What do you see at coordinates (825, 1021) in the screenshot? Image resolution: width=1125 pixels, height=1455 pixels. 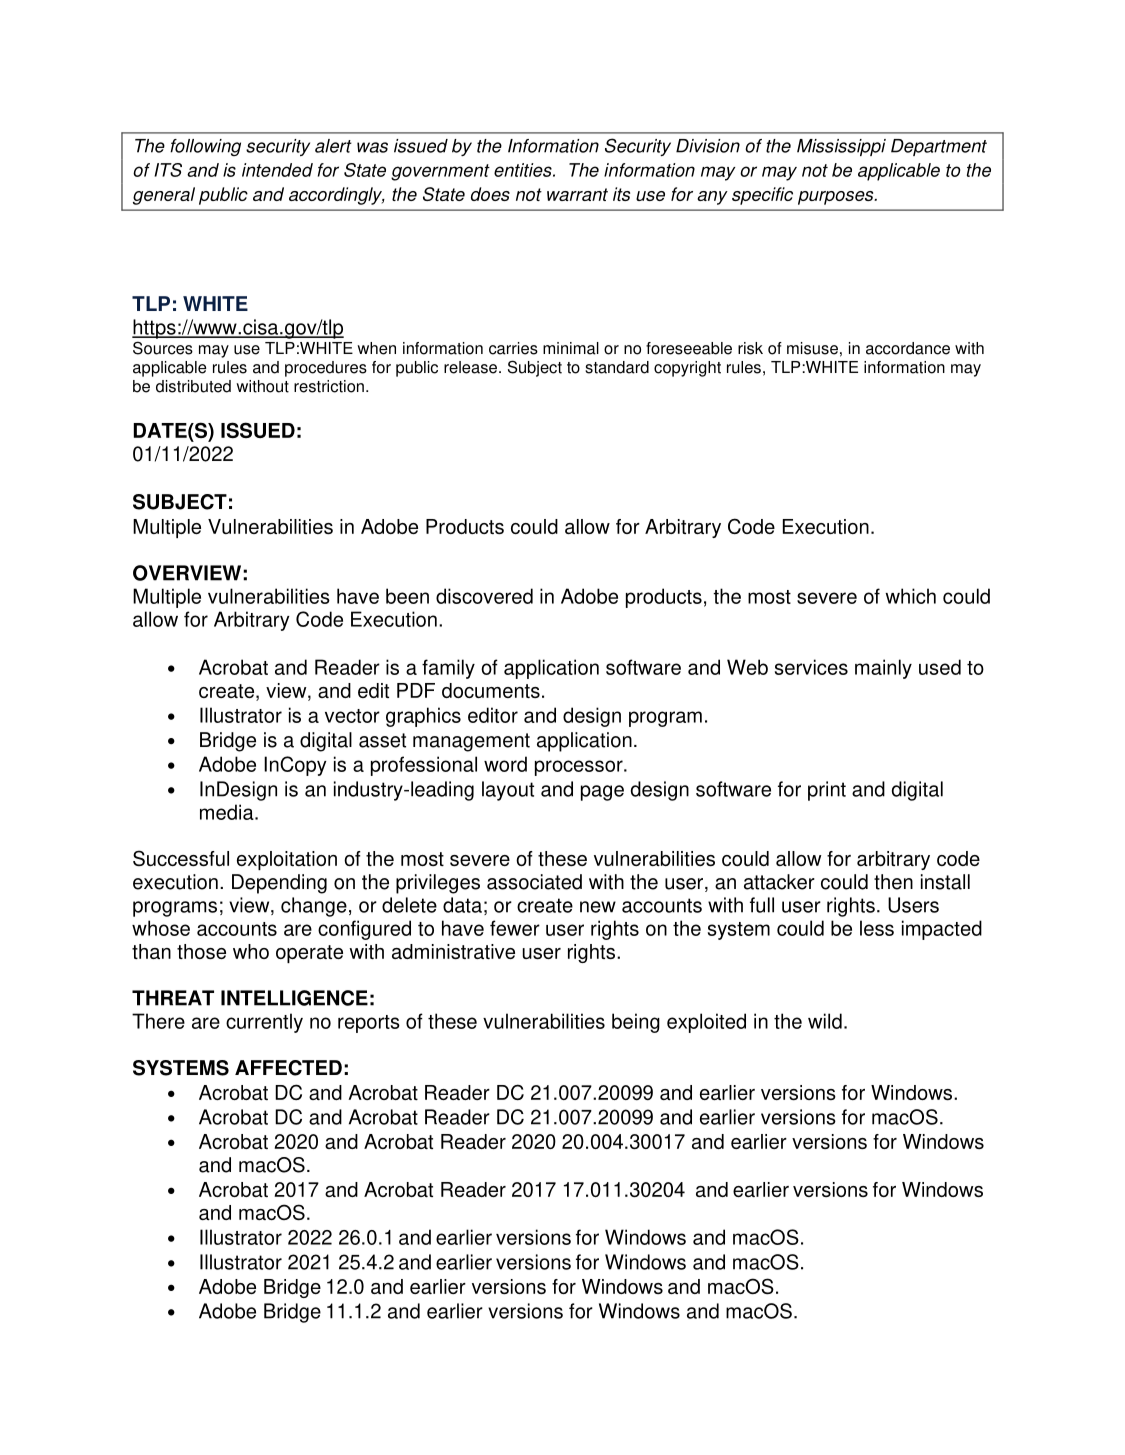 I see `wild` at bounding box center [825, 1021].
